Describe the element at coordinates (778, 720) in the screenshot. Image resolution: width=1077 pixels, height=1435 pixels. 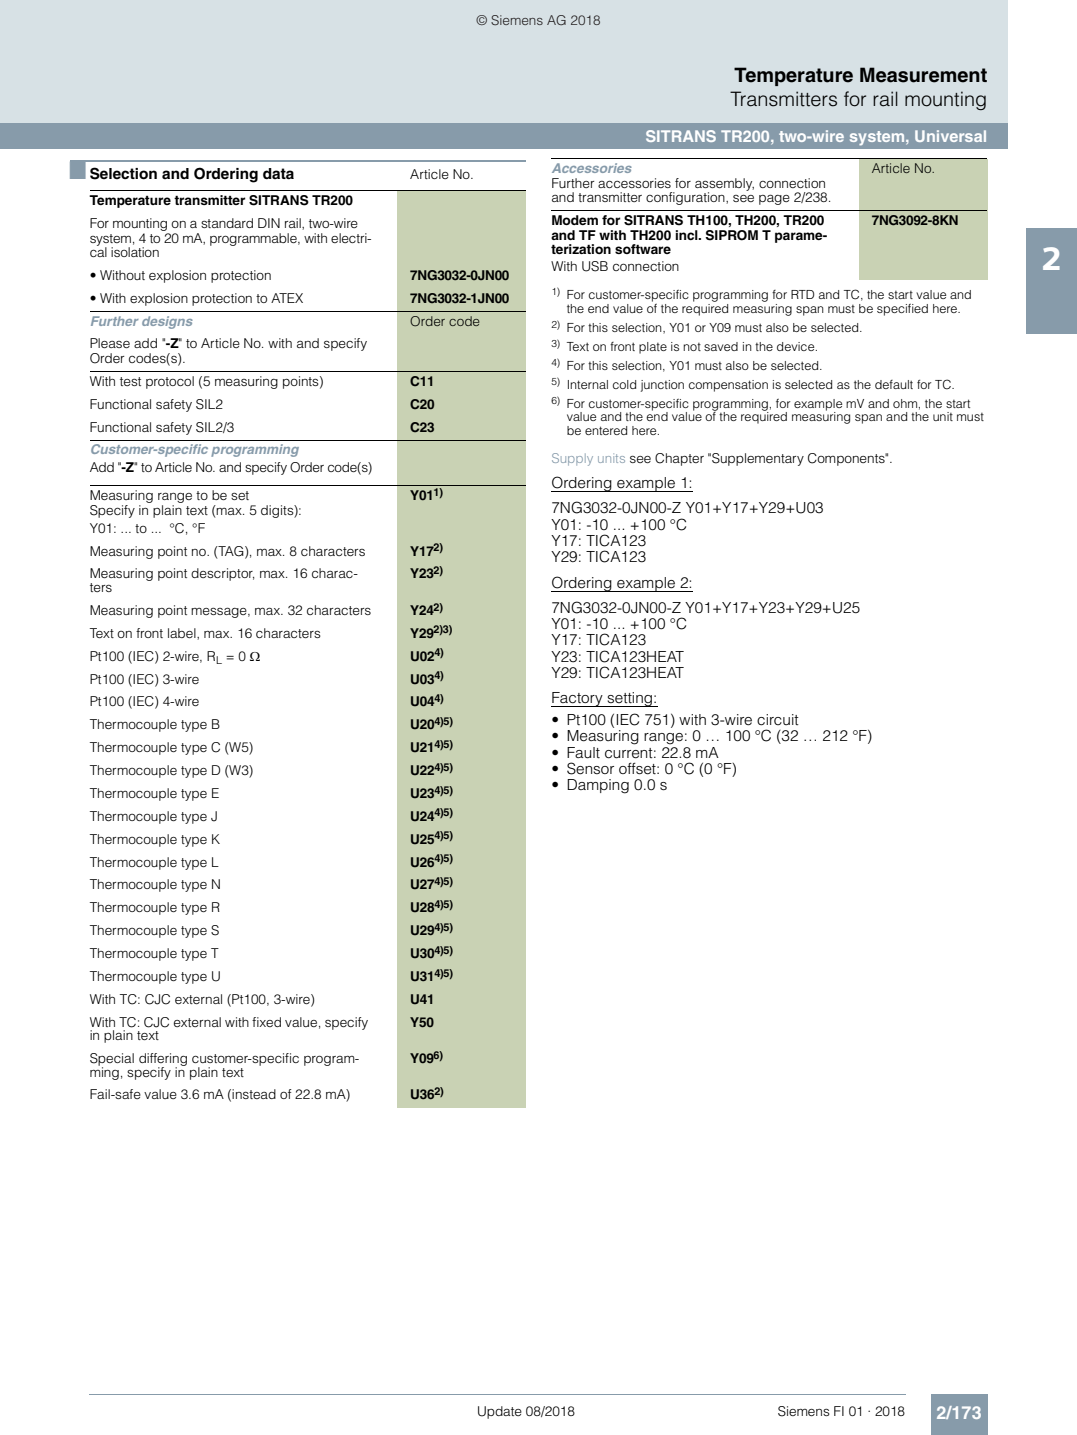
I see `circuit` at that location.
